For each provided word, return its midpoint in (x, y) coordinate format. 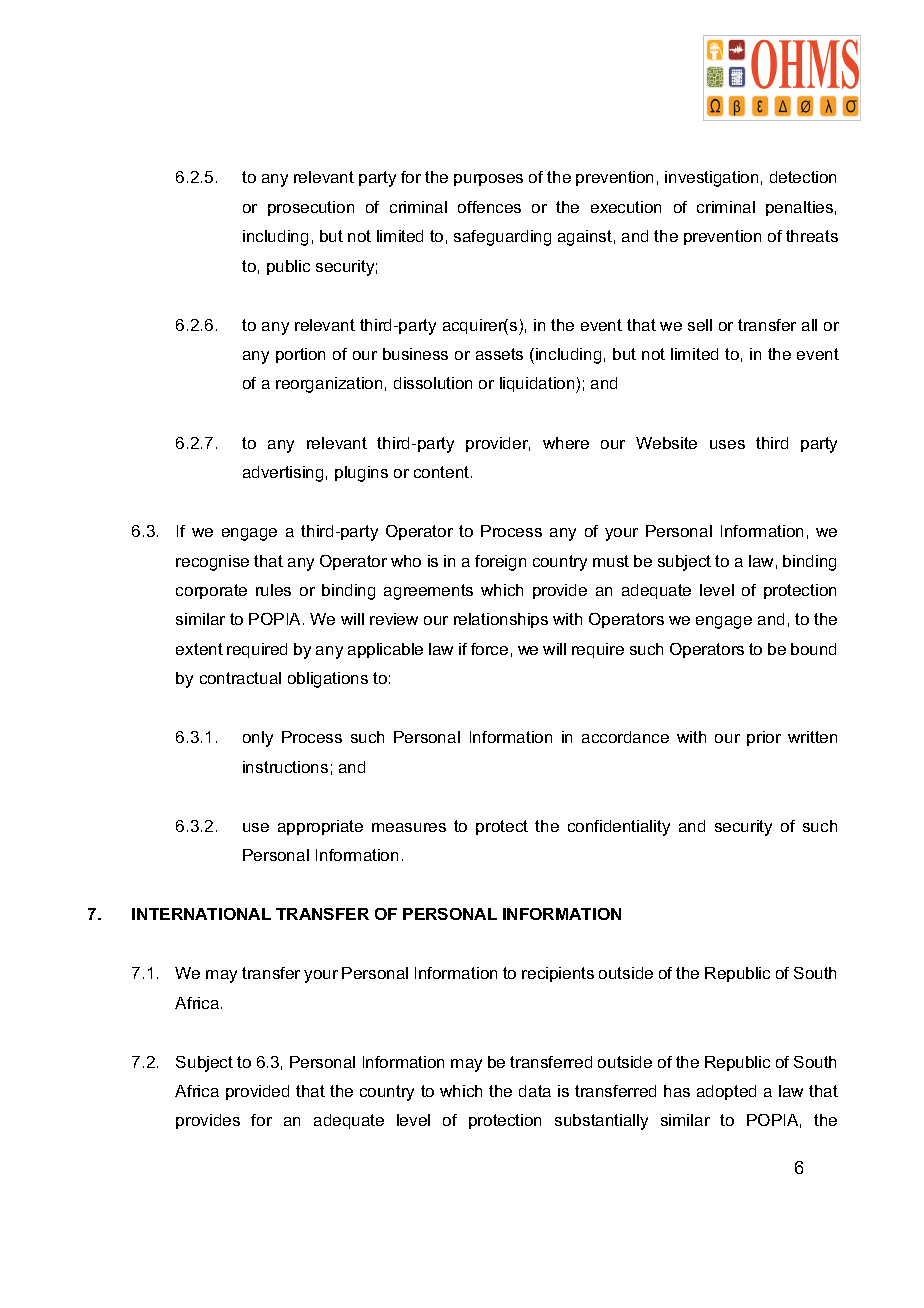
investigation (711, 179)
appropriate (320, 827)
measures (409, 827)
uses (727, 444)
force (489, 649)
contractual (240, 678)
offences (489, 207)
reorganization (329, 385)
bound (813, 649)
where (566, 443)
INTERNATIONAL (201, 914)
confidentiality (619, 828)
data (535, 1091)
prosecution (311, 208)
